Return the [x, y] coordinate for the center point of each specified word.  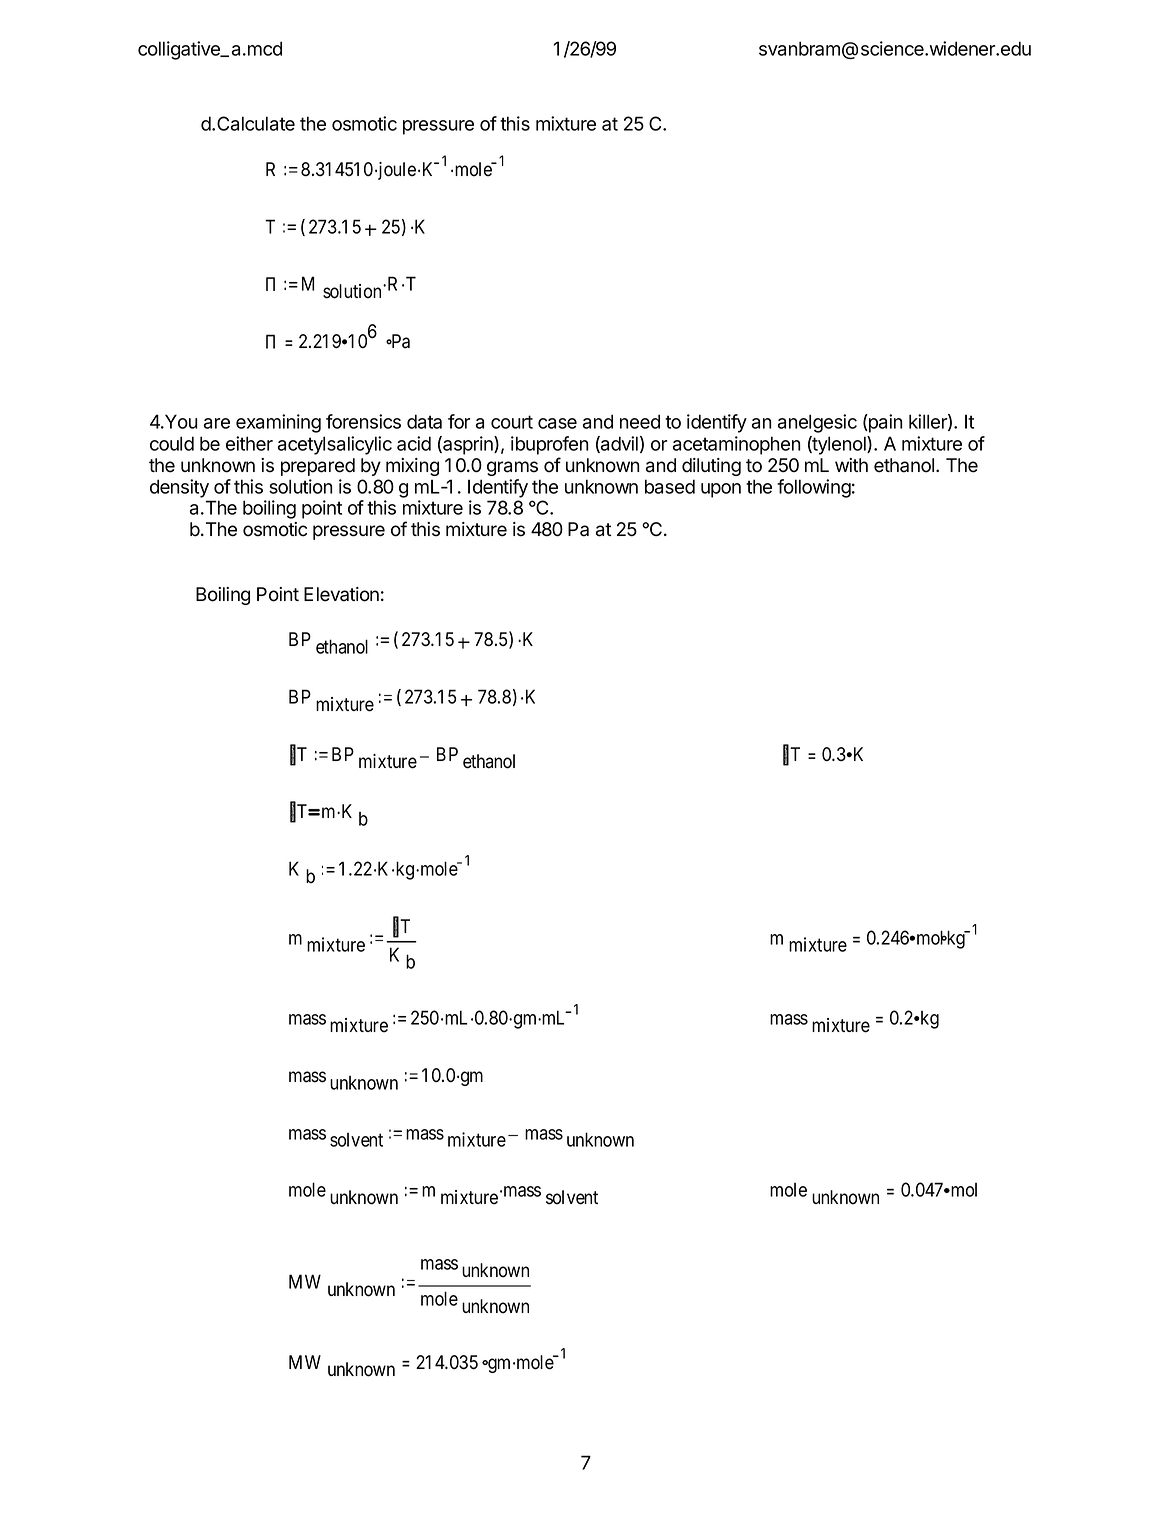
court [512, 422]
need [640, 421]
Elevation [341, 594]
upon [721, 490]
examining [278, 423]
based [670, 486]
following [814, 488]
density [179, 488]
